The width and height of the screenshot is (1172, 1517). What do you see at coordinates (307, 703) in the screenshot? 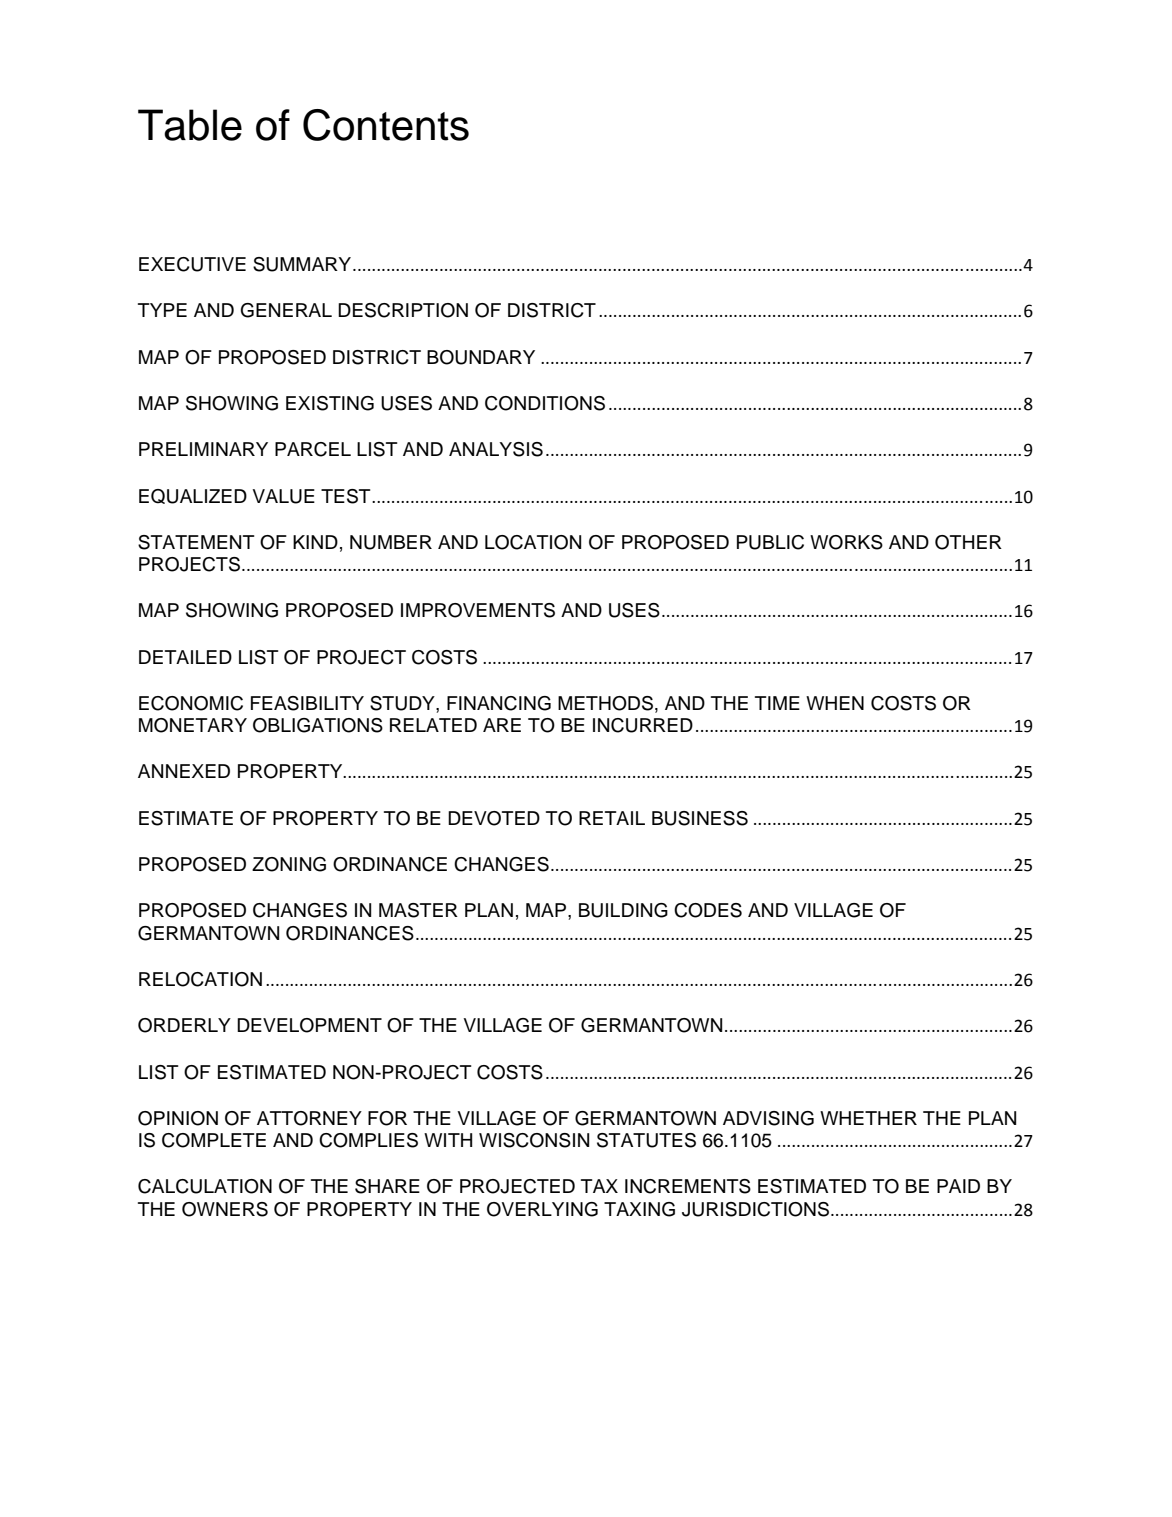
I see `FEASIBILITY` at bounding box center [307, 703].
